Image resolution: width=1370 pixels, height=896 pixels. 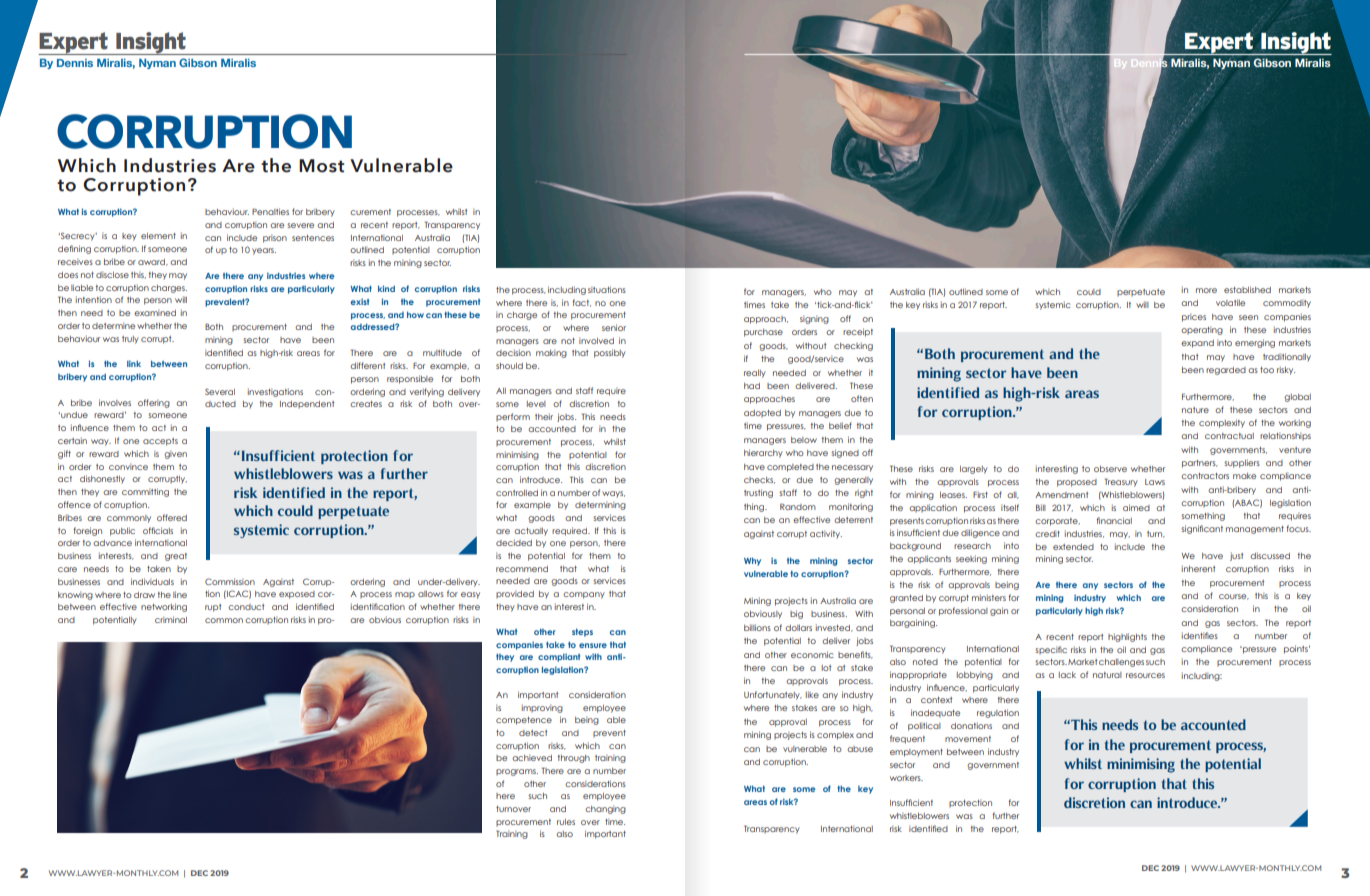 What do you see at coordinates (321, 166) in the document?
I see `Most` at bounding box center [321, 166].
